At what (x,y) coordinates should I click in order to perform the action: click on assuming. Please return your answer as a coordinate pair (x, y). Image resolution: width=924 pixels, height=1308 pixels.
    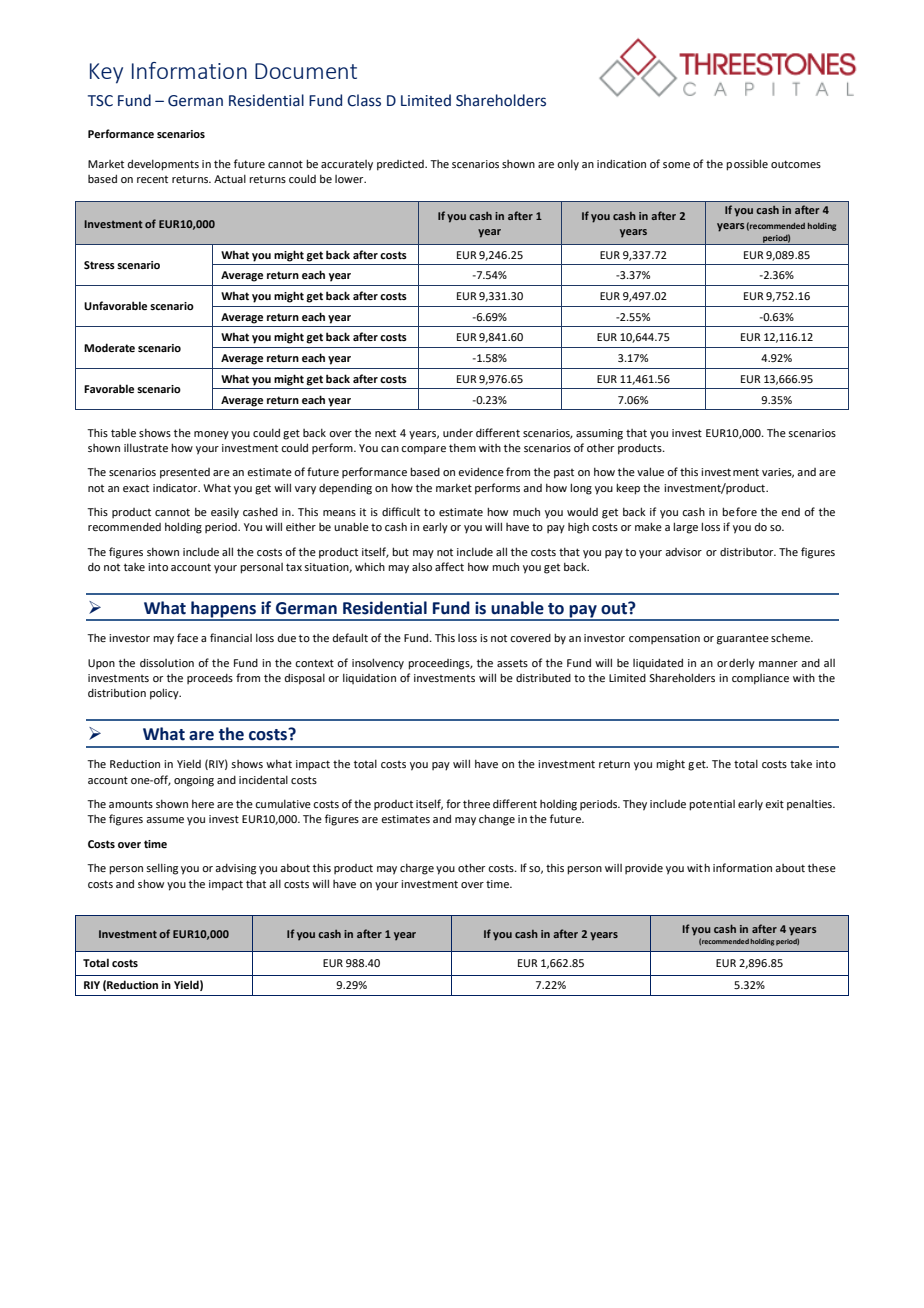
    Looking at the image, I should click on (599, 434).
